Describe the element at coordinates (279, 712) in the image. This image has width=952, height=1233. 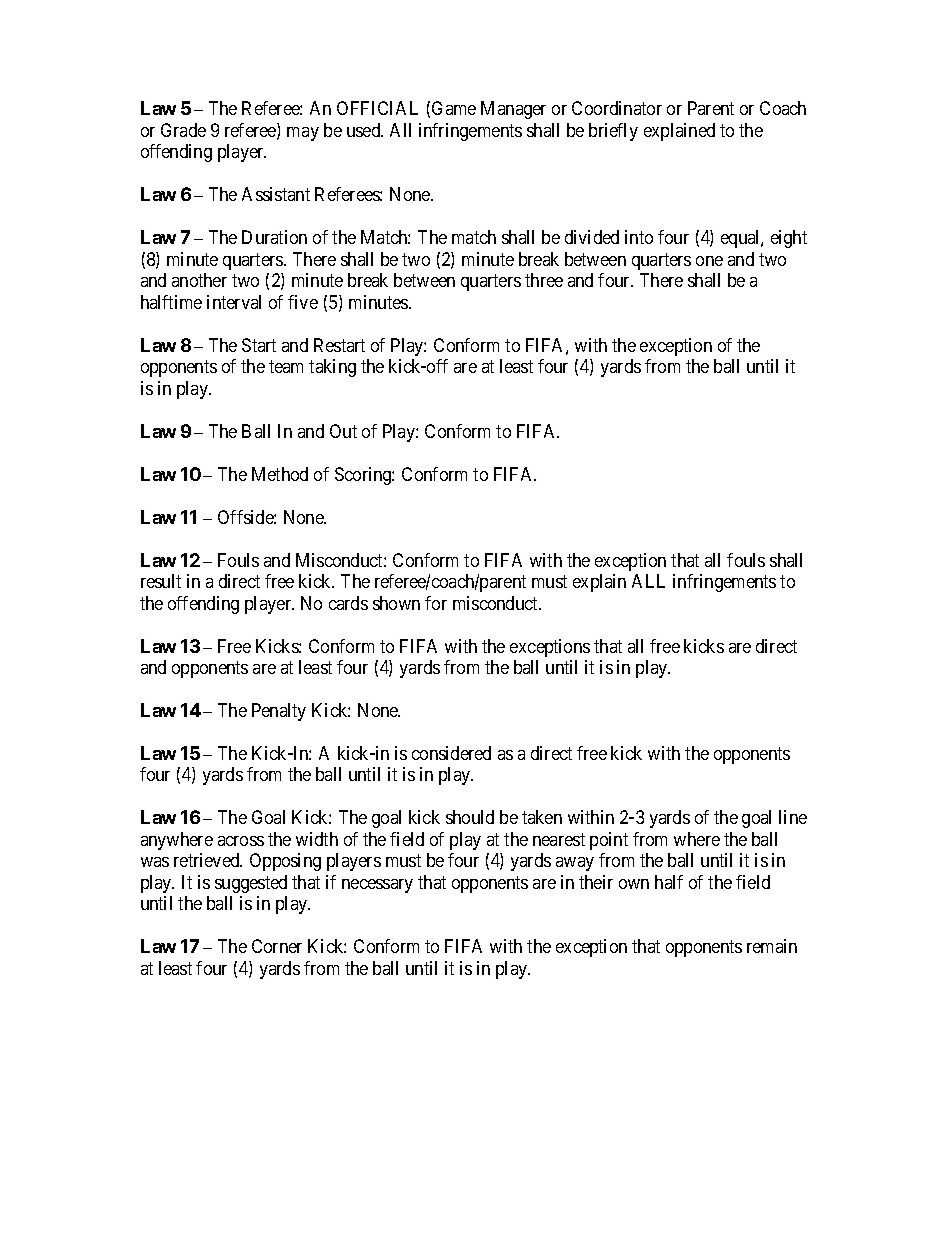
I see `Penalty` at that location.
